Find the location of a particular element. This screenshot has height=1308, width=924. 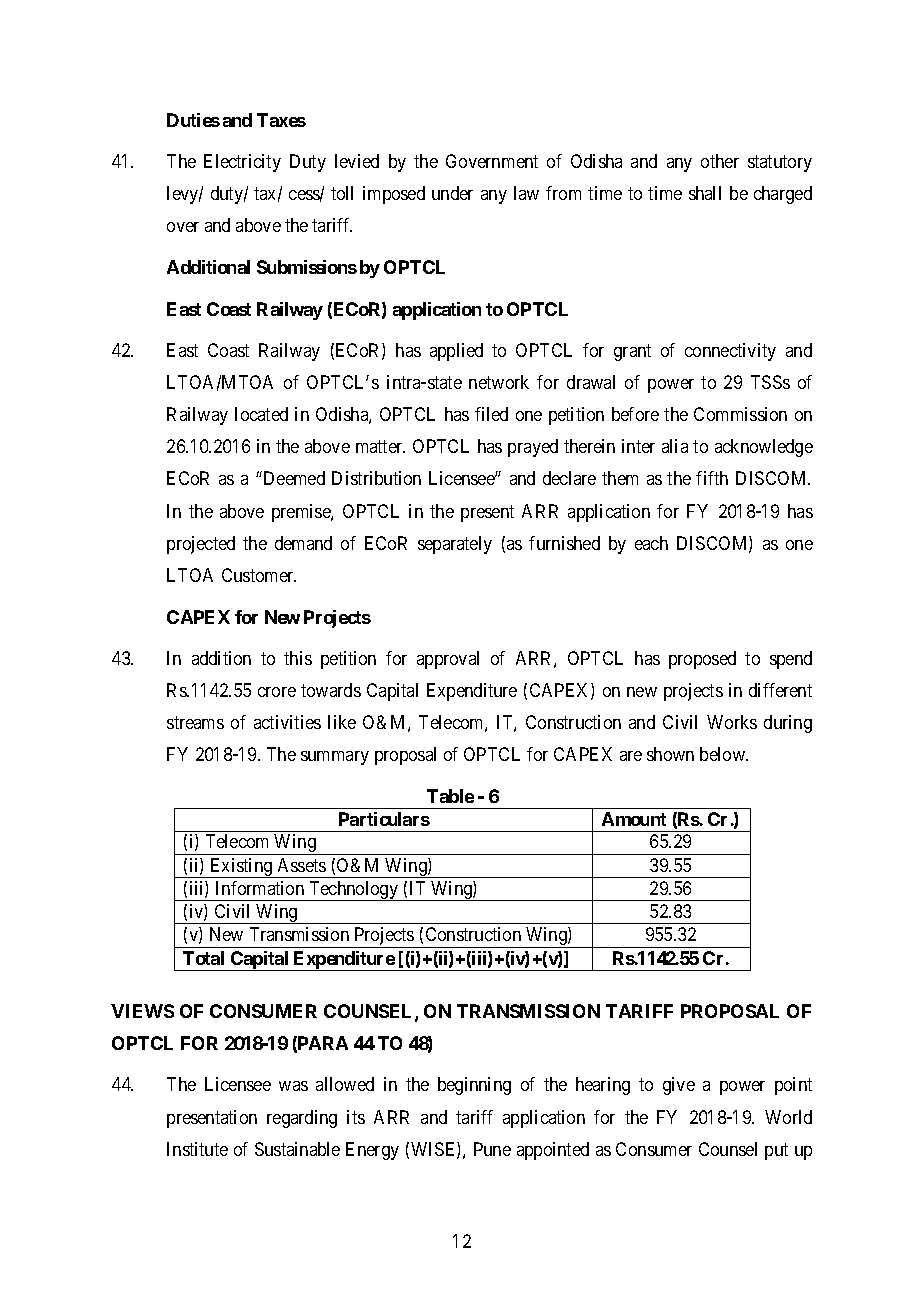

connectivity is located at coordinates (730, 352).
